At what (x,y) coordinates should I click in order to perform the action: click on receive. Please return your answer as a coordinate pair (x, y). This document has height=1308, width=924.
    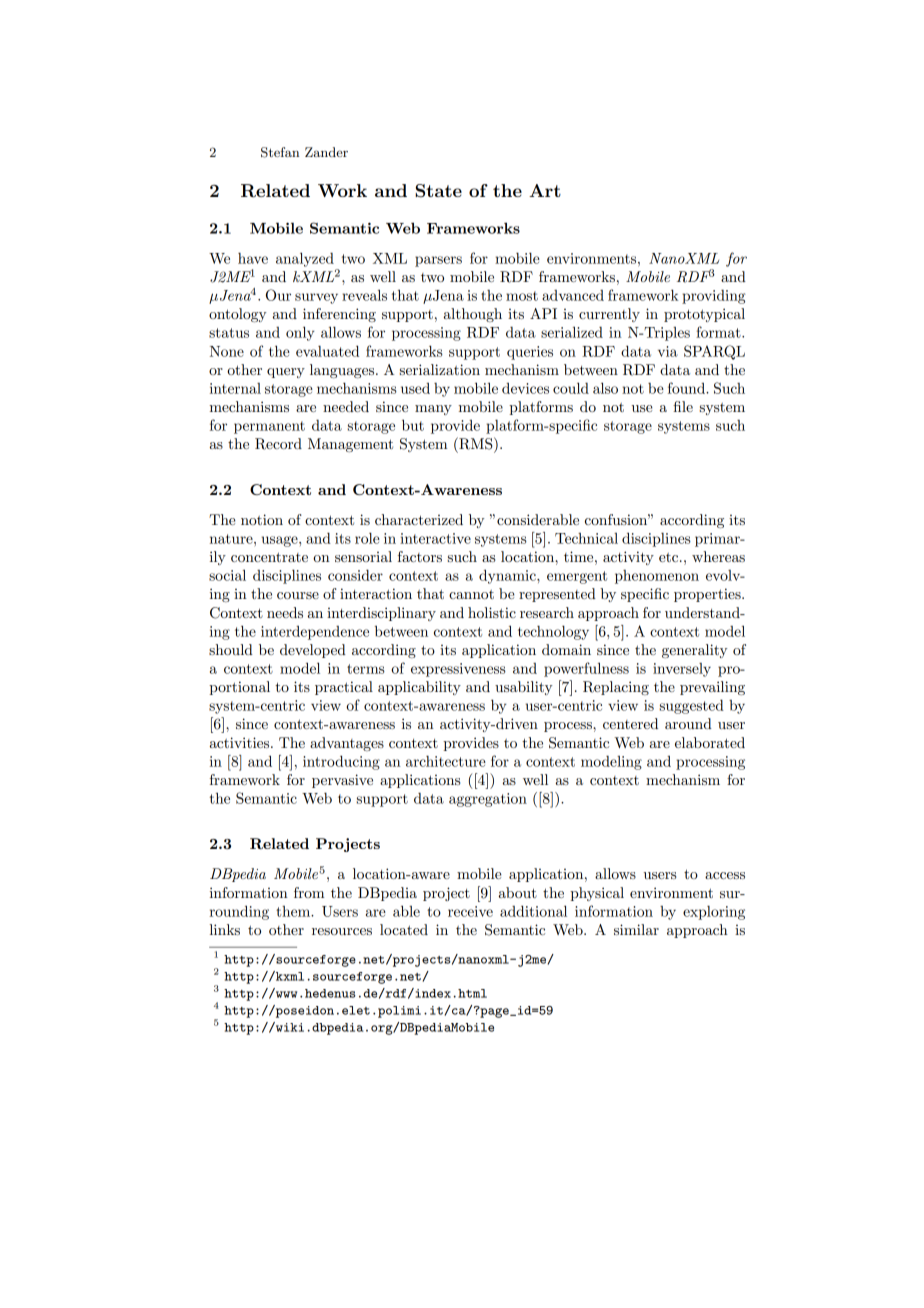
    Looking at the image, I should click on (470, 911).
